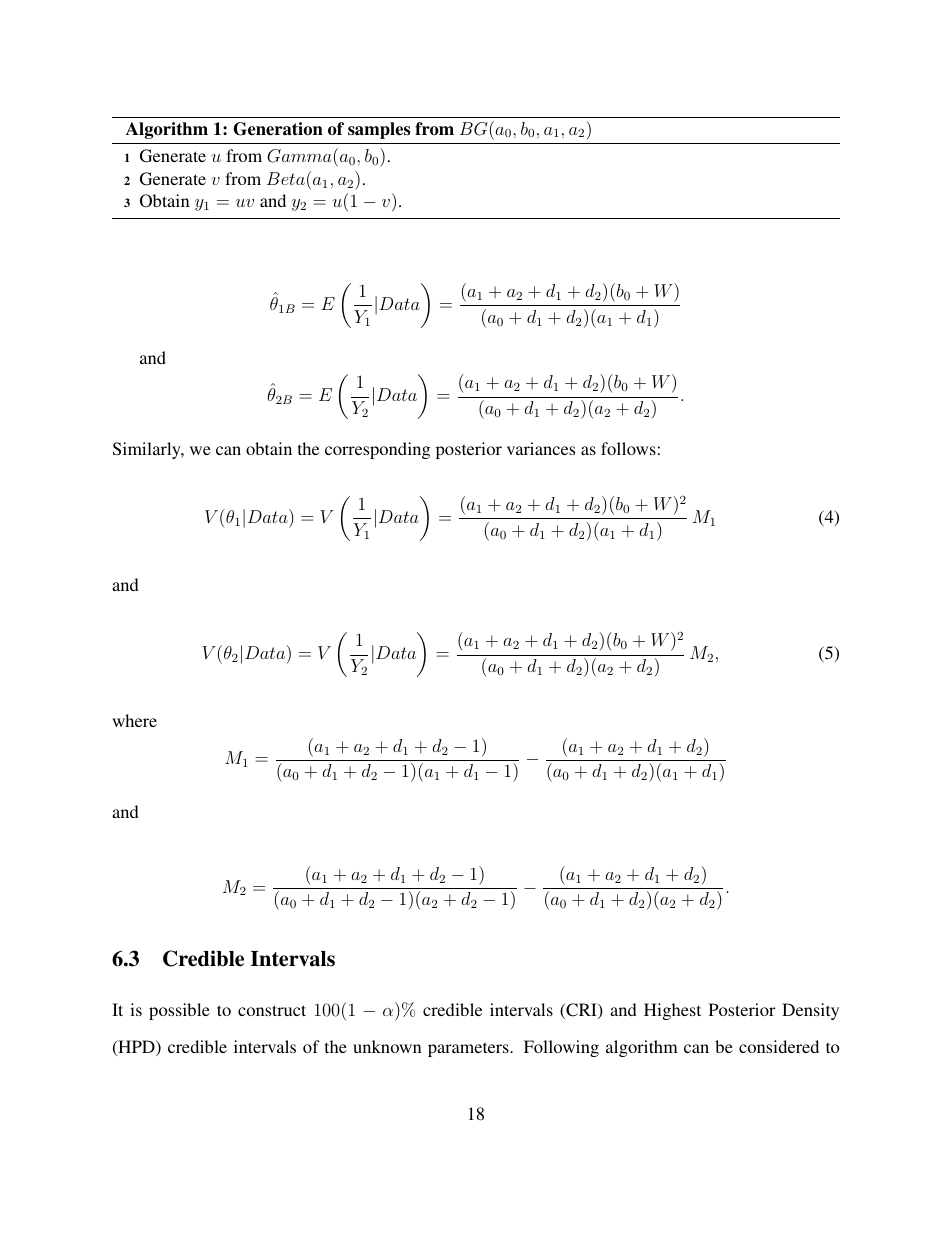  What do you see at coordinates (179, 1011) in the image?
I see `possible` at bounding box center [179, 1011].
